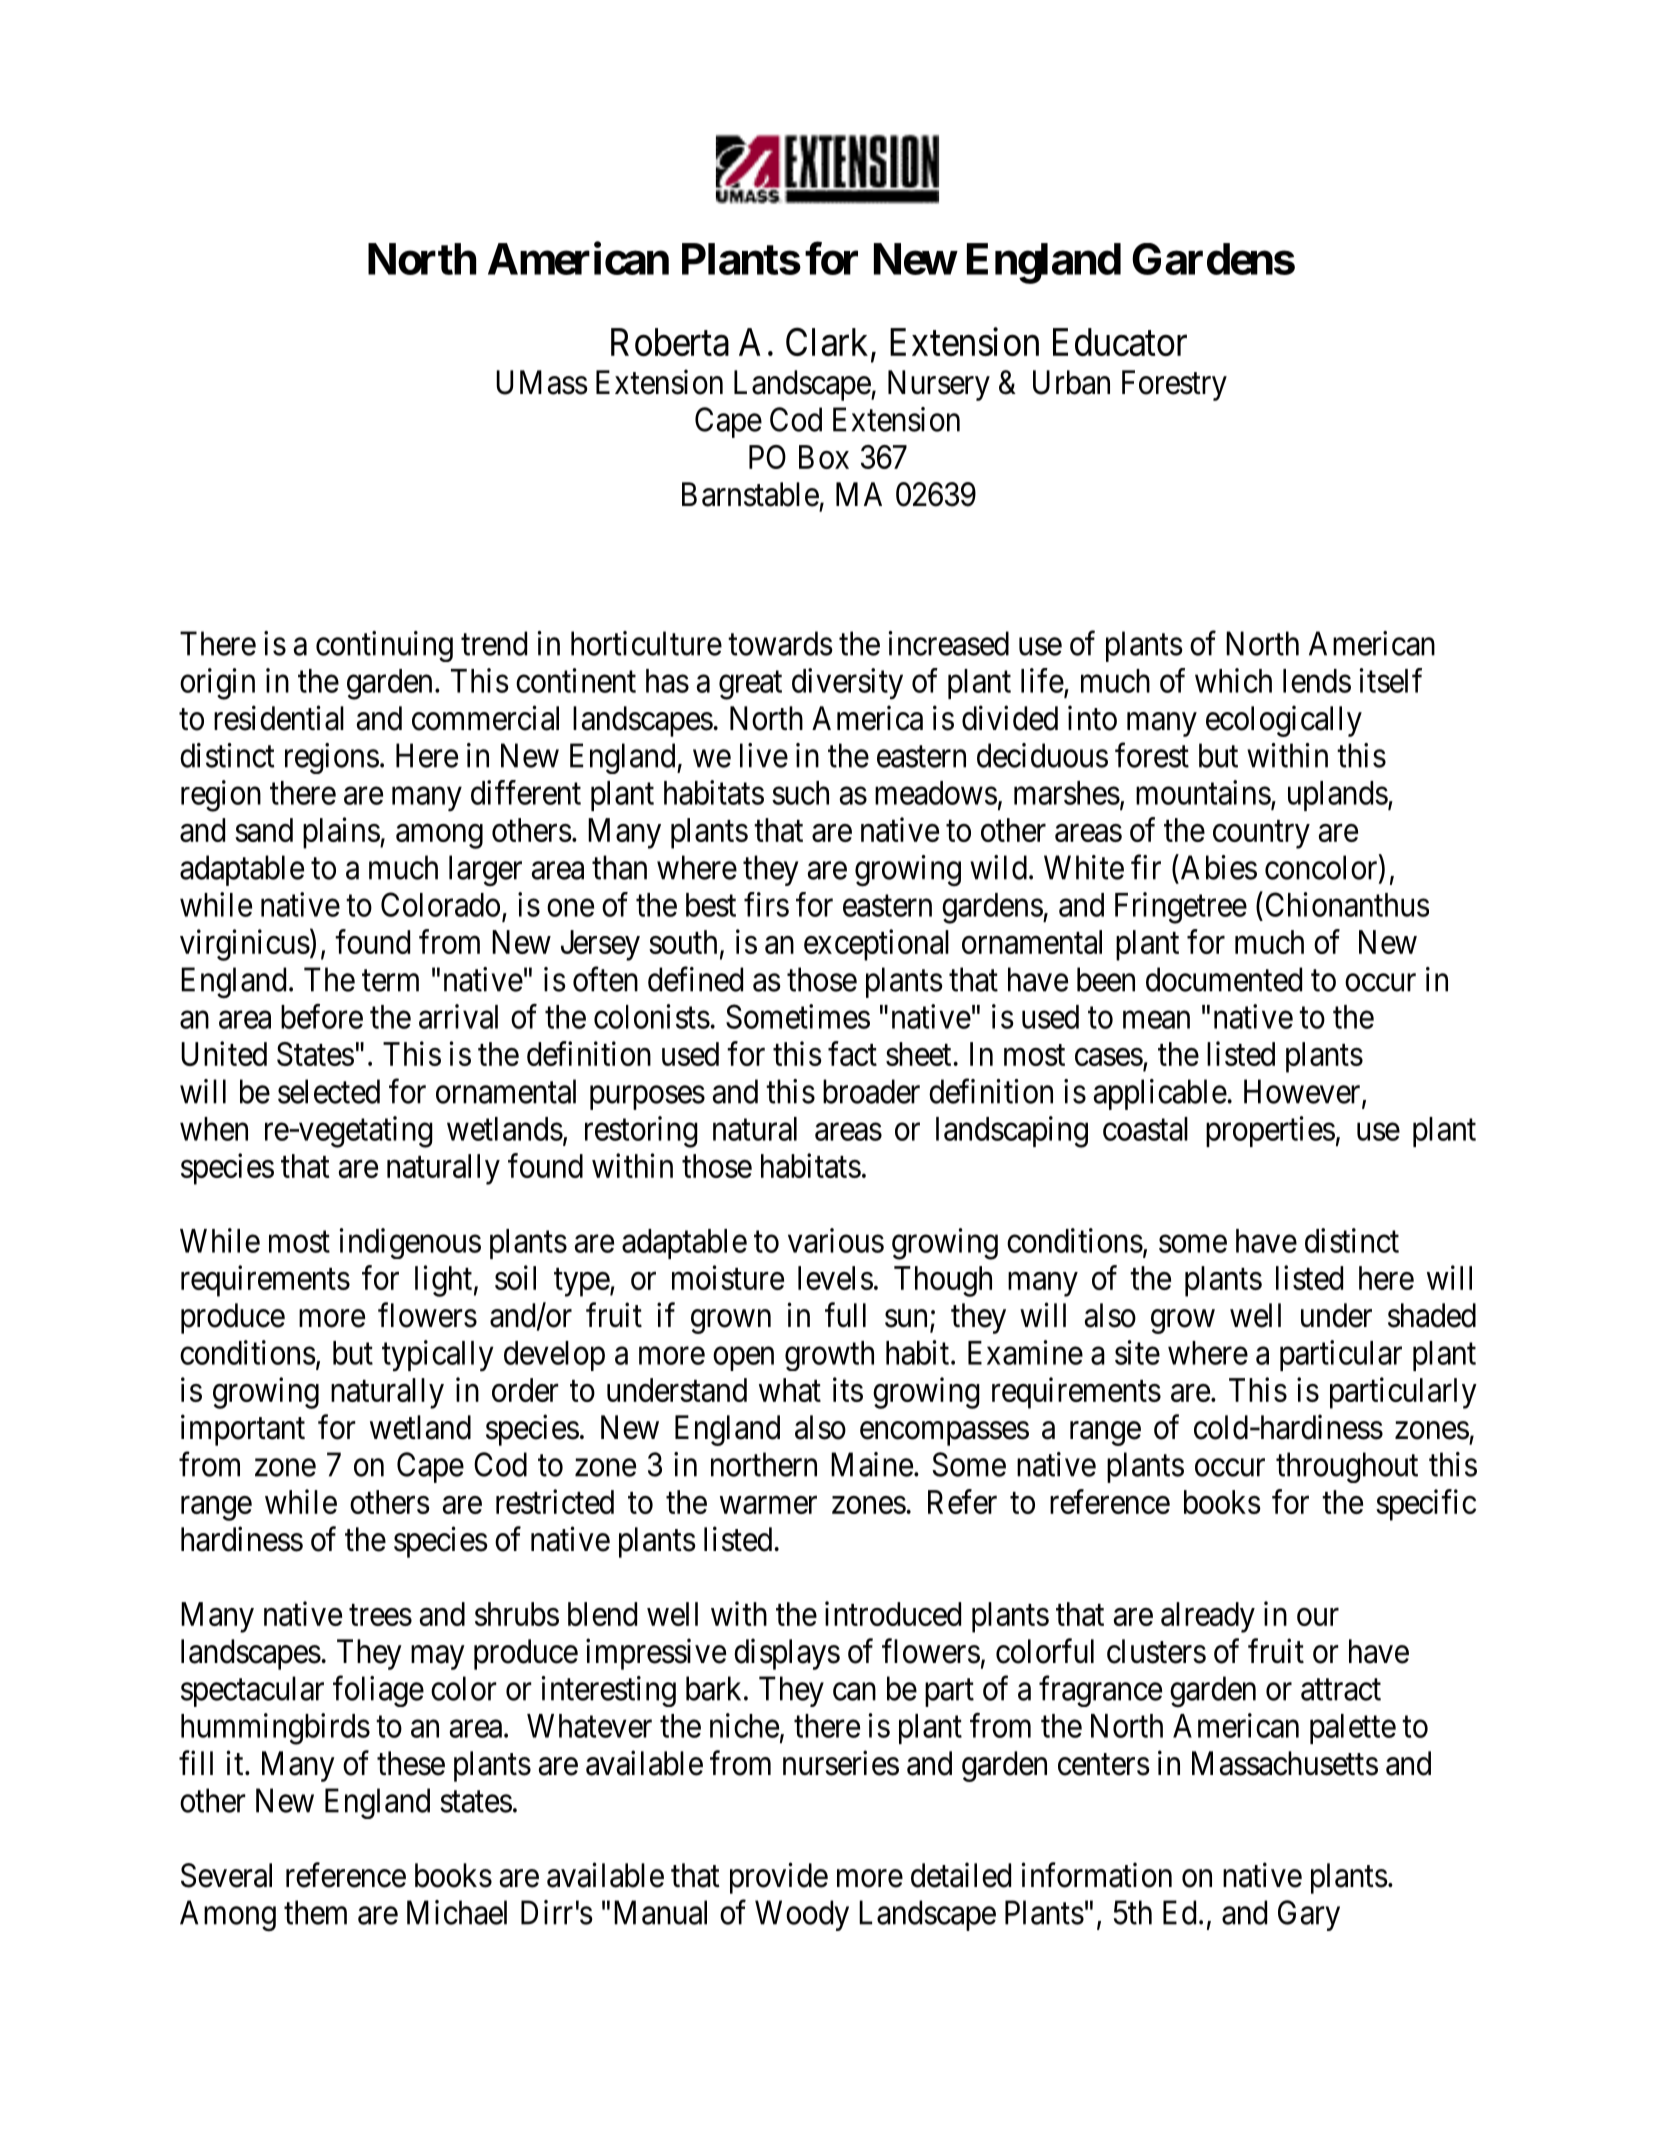 The height and width of the screenshot is (2142, 1655). Describe the element at coordinates (827, 341) in the screenshot. I see `Clark` at that location.
